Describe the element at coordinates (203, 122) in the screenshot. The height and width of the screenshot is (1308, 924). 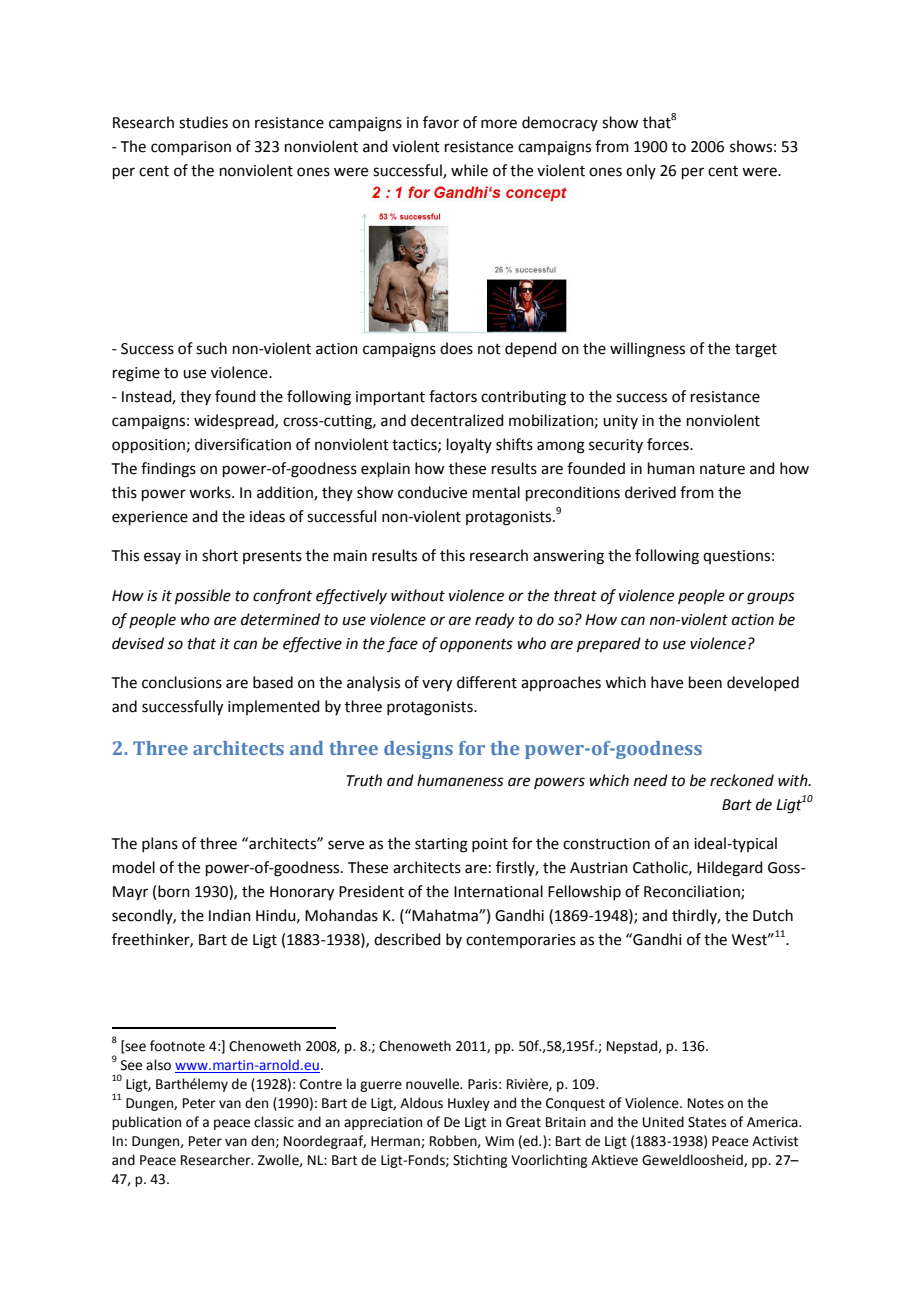
I see `studies` at that location.
